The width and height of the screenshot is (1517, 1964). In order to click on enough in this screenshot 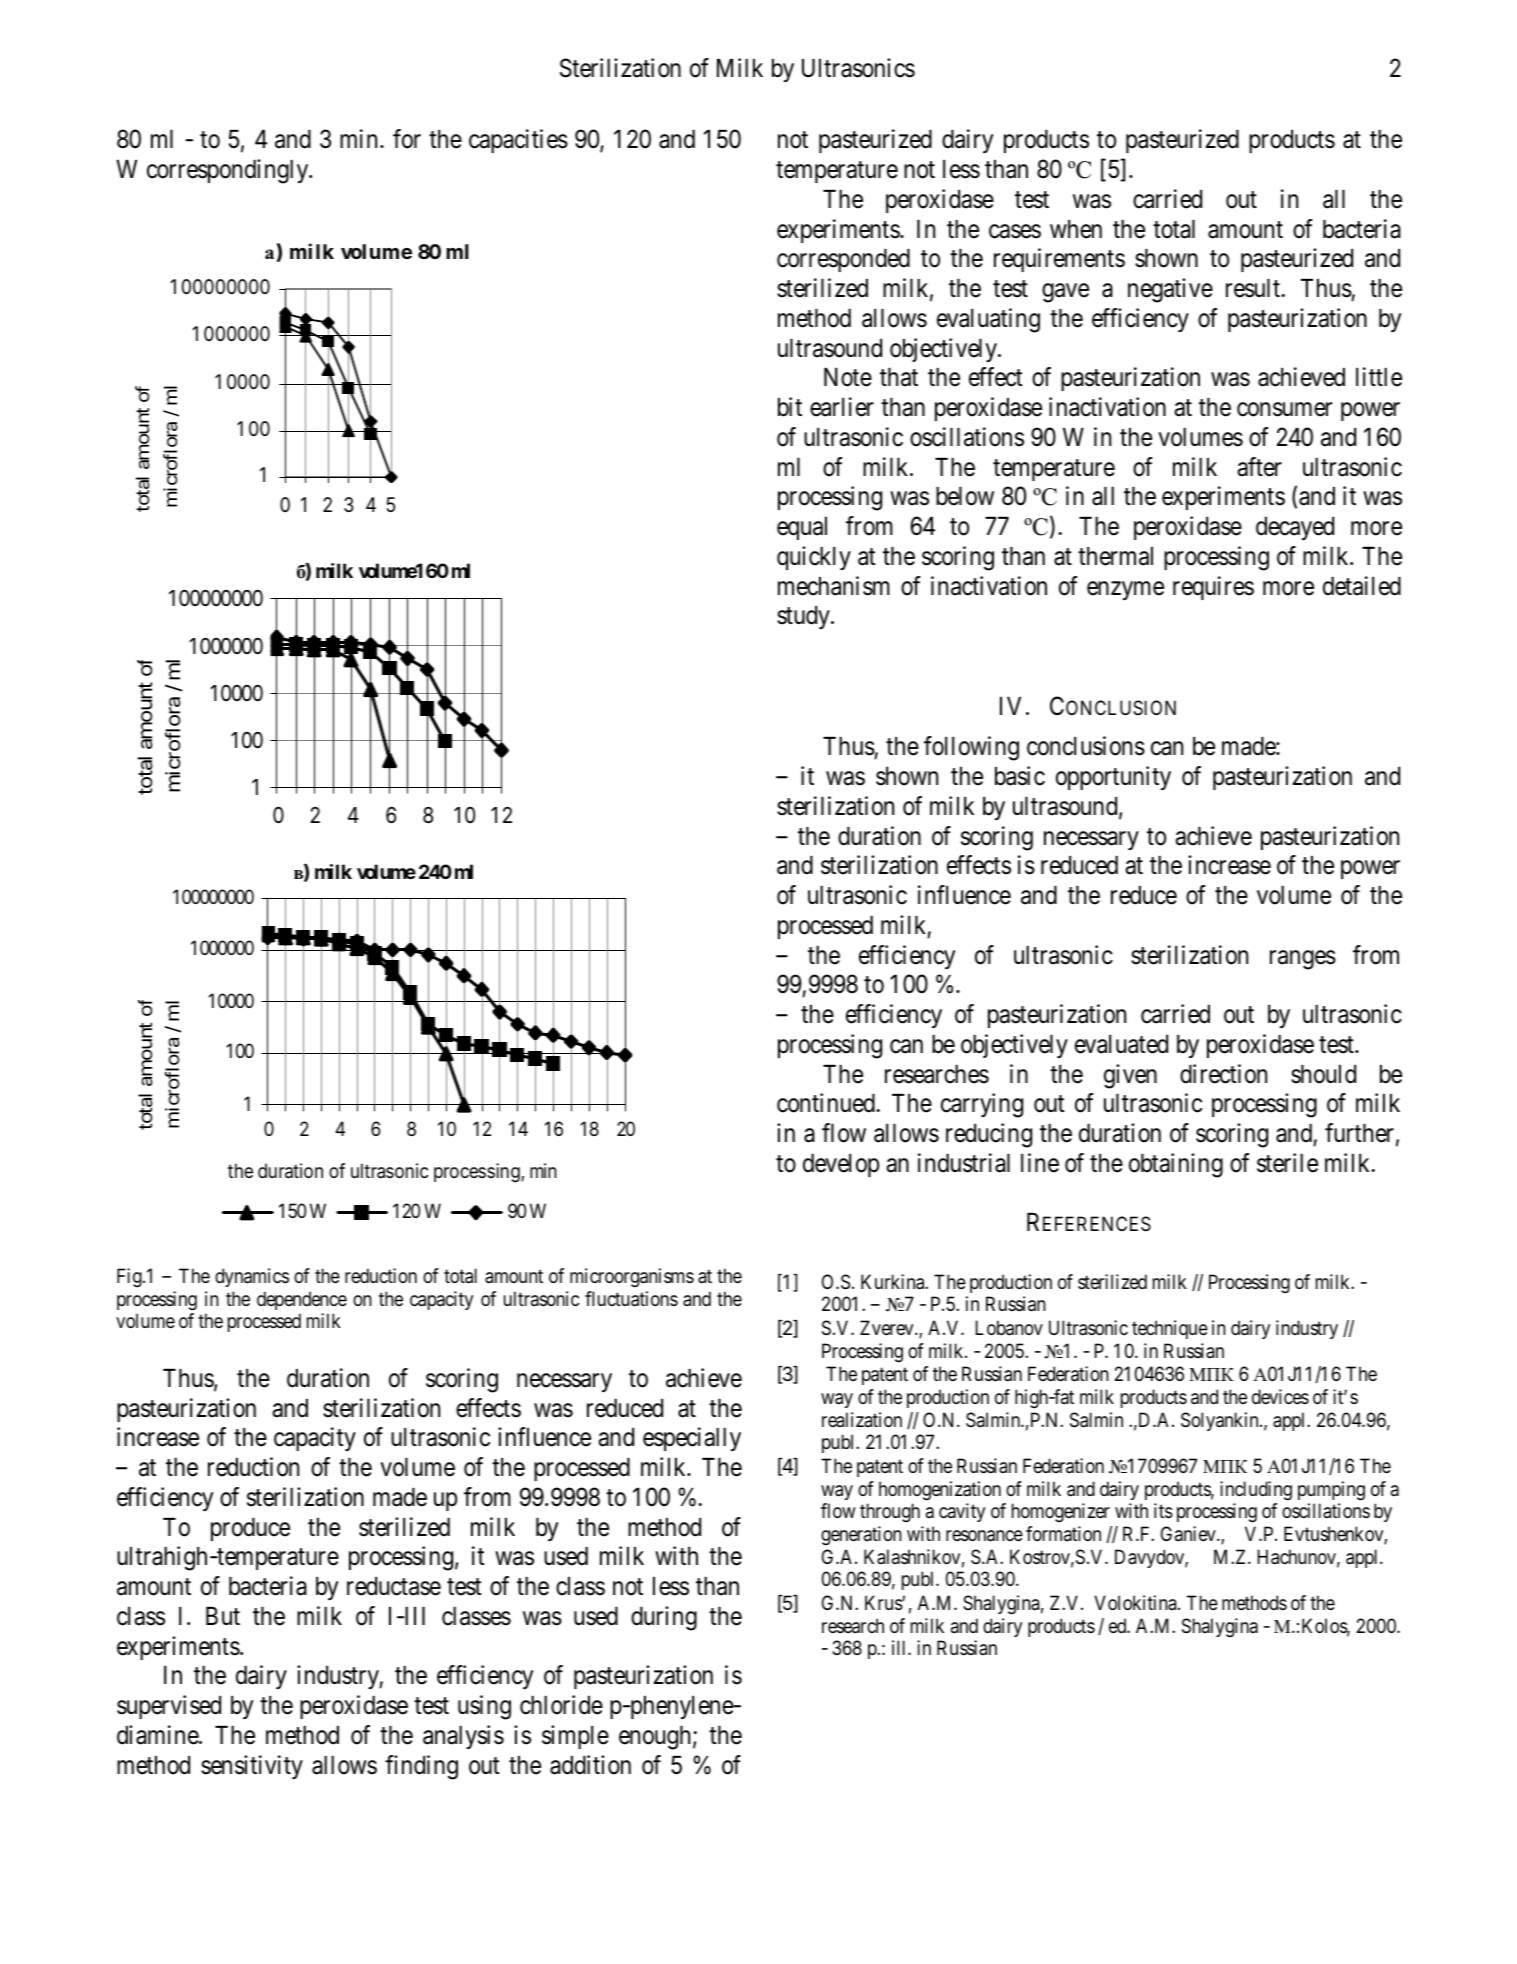, I will do `click(654, 1738)`.
